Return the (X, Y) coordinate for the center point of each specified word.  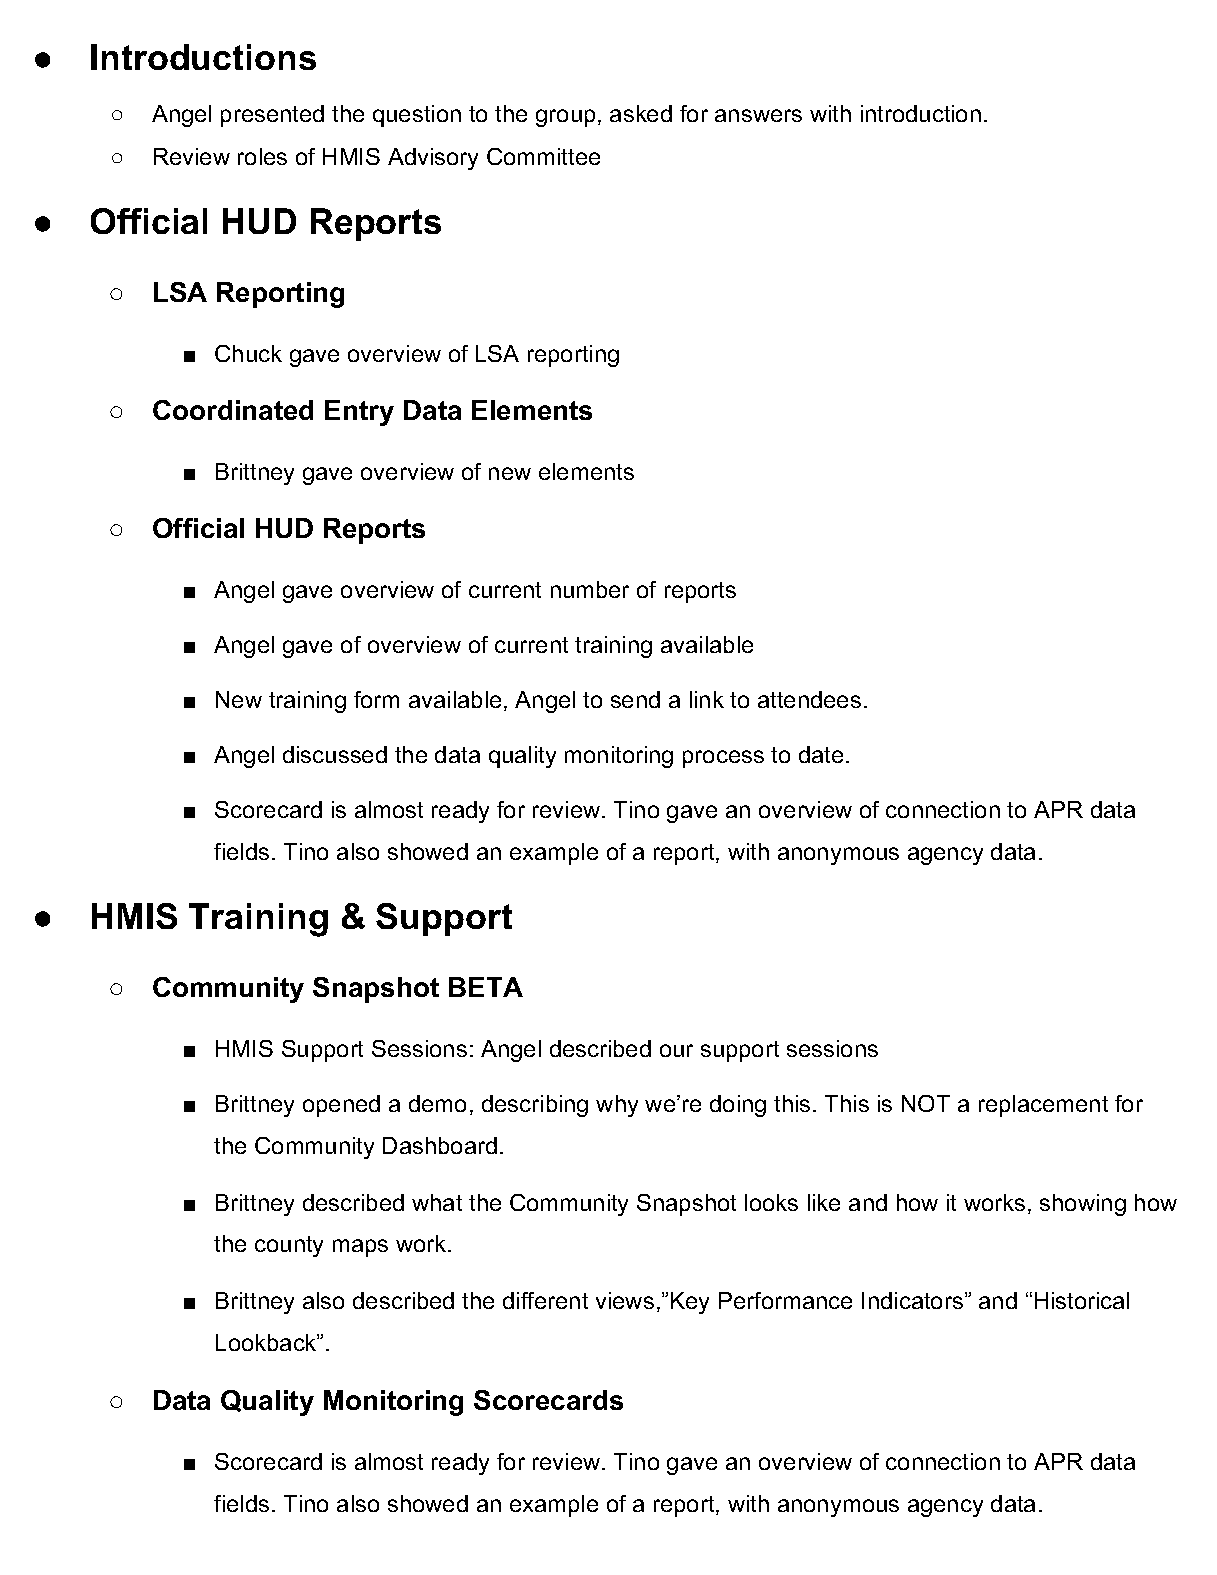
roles (262, 156)
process (723, 759)
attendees (809, 699)
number (590, 589)
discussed (335, 754)
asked (641, 113)
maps (360, 1248)
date (821, 754)
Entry (359, 413)
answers (758, 115)
